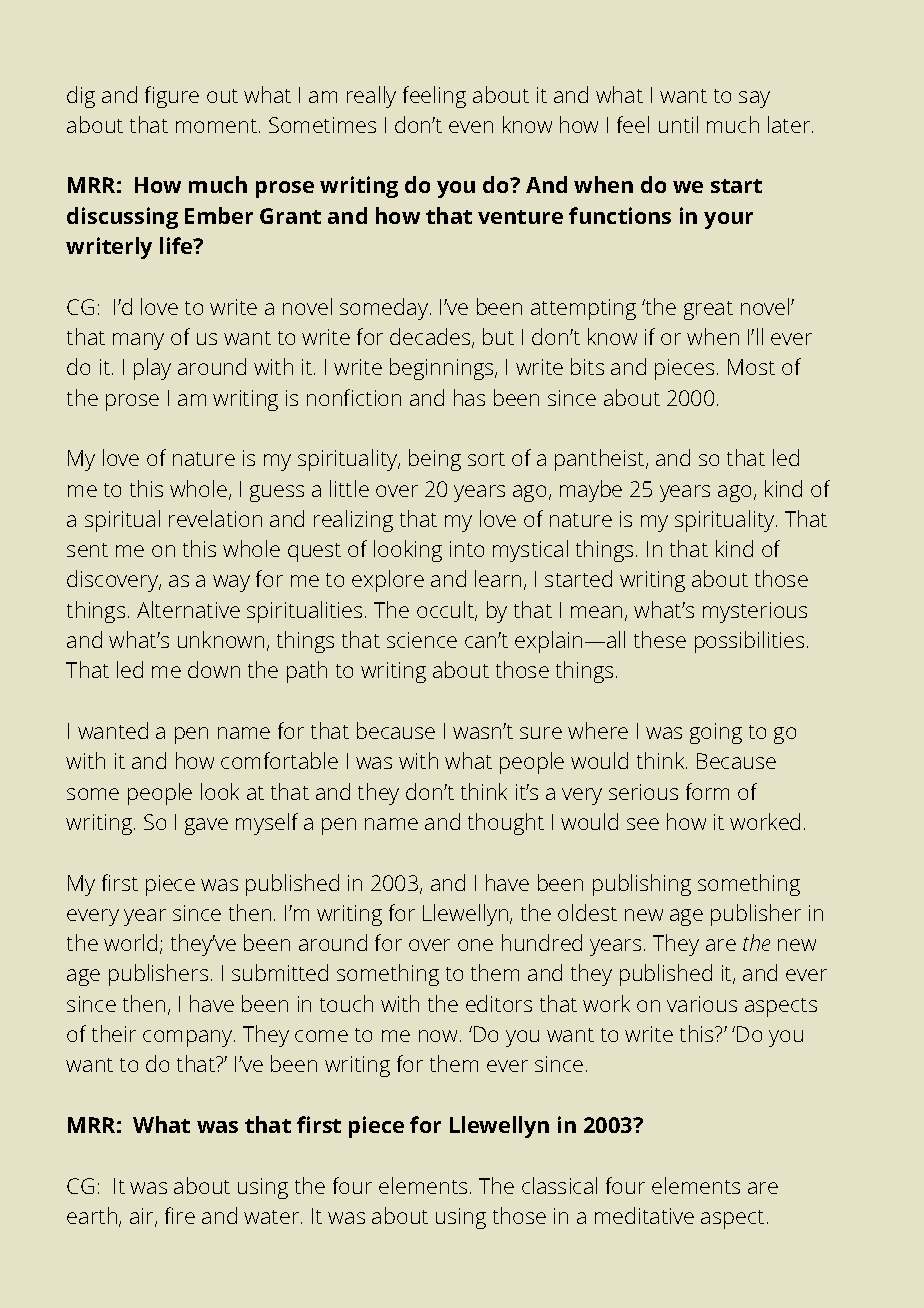  Describe the element at coordinates (172, 97) in the image. I see `figure` at that location.
